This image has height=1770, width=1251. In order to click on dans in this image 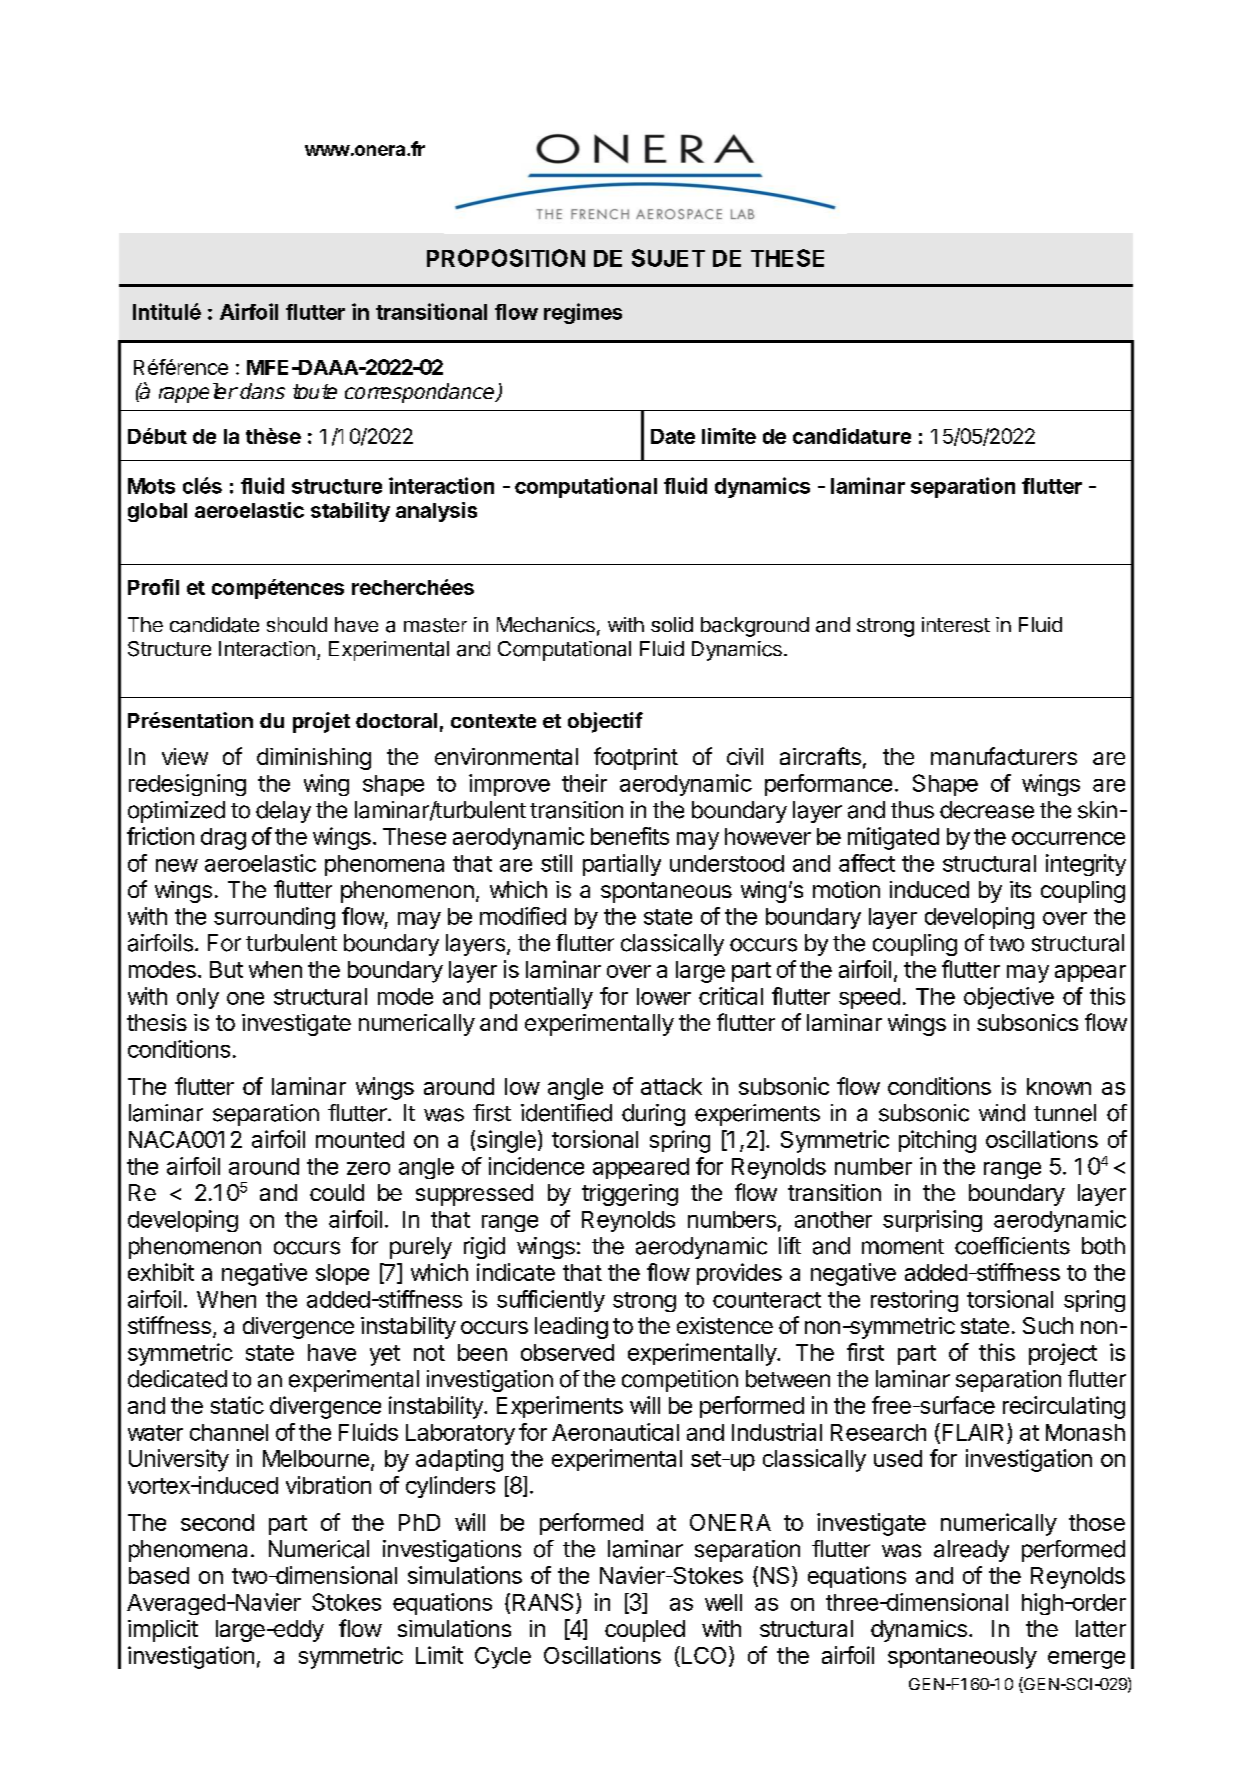, I will do `click(262, 391)`.
